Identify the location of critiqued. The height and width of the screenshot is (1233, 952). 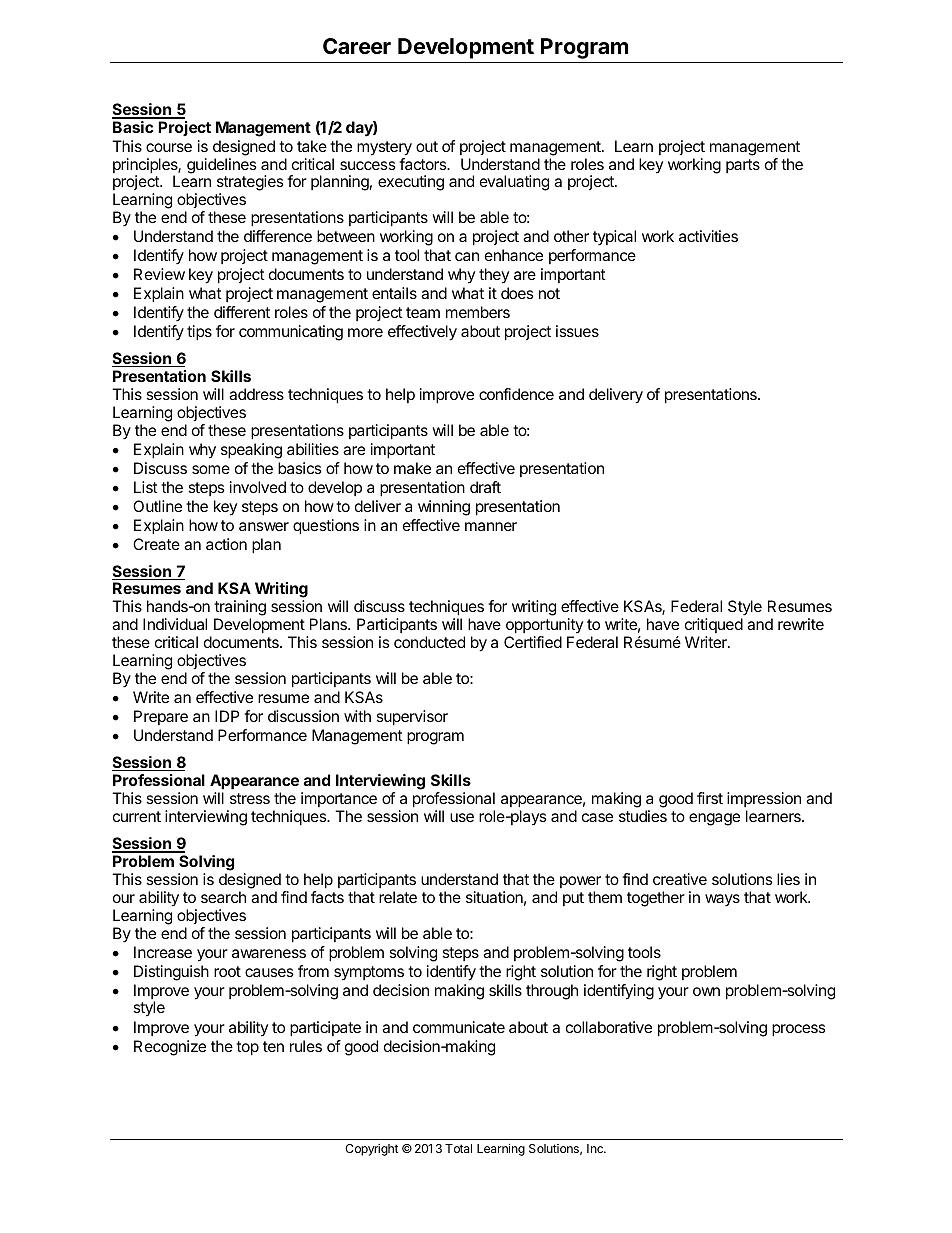
(714, 627).
